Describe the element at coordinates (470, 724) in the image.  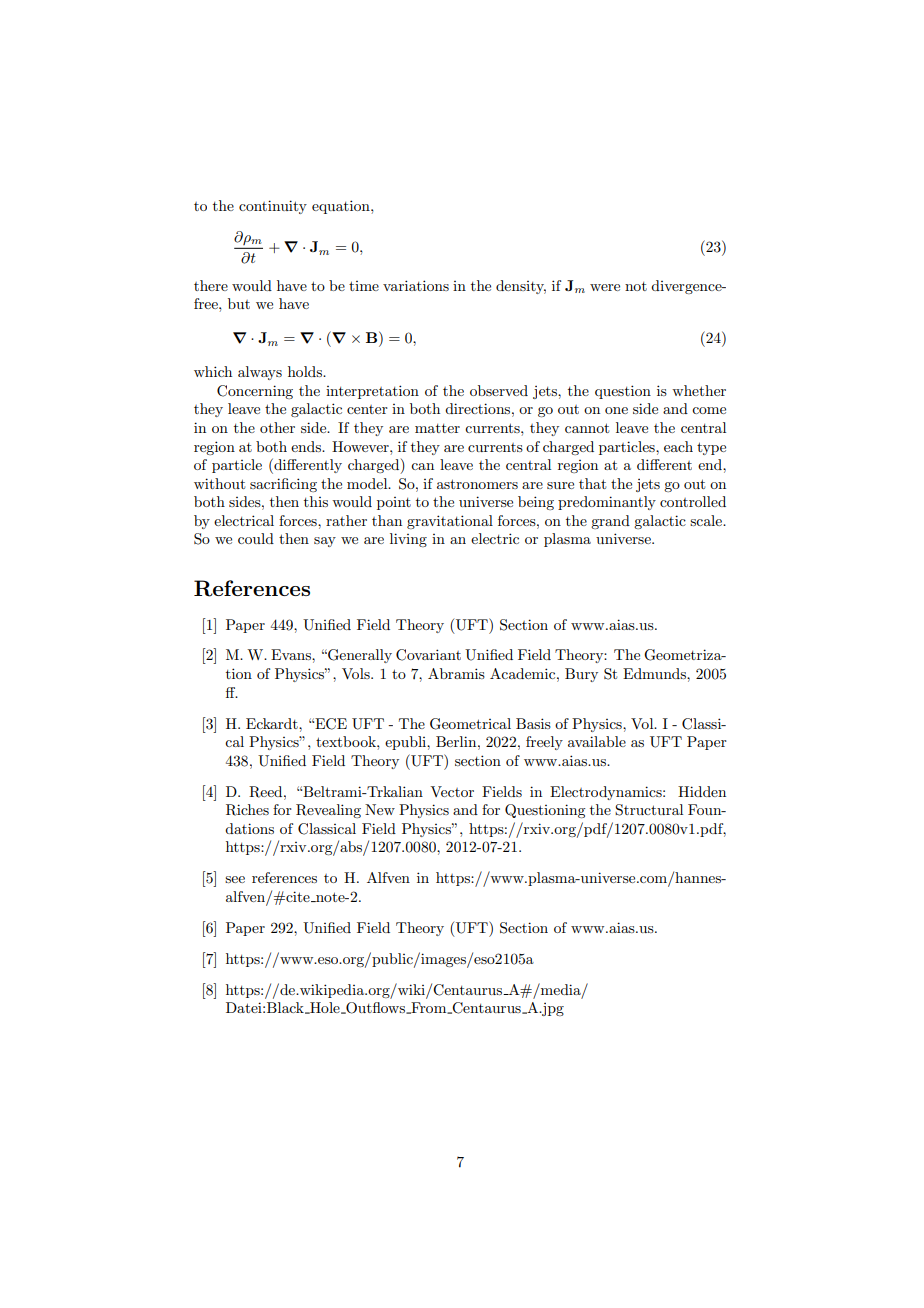
I see `Geometrical` at that location.
